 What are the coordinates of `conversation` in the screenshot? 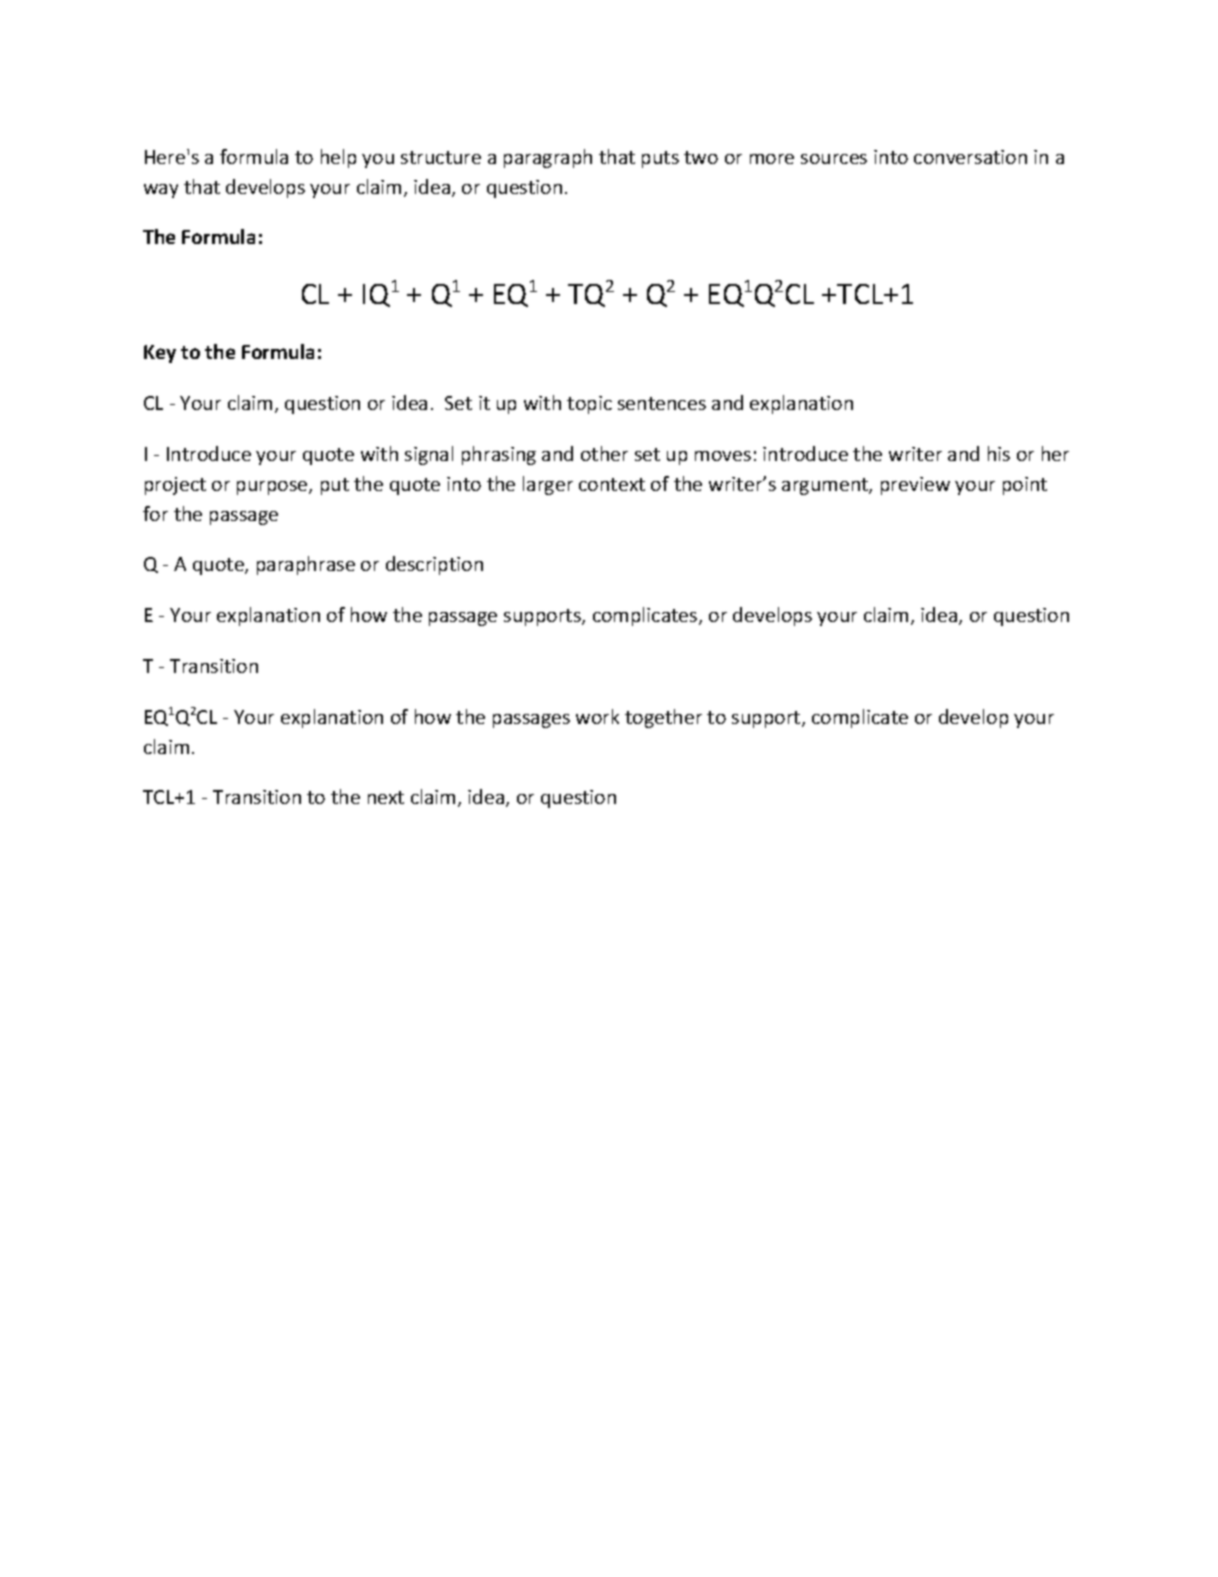 It's located at (970, 157).
